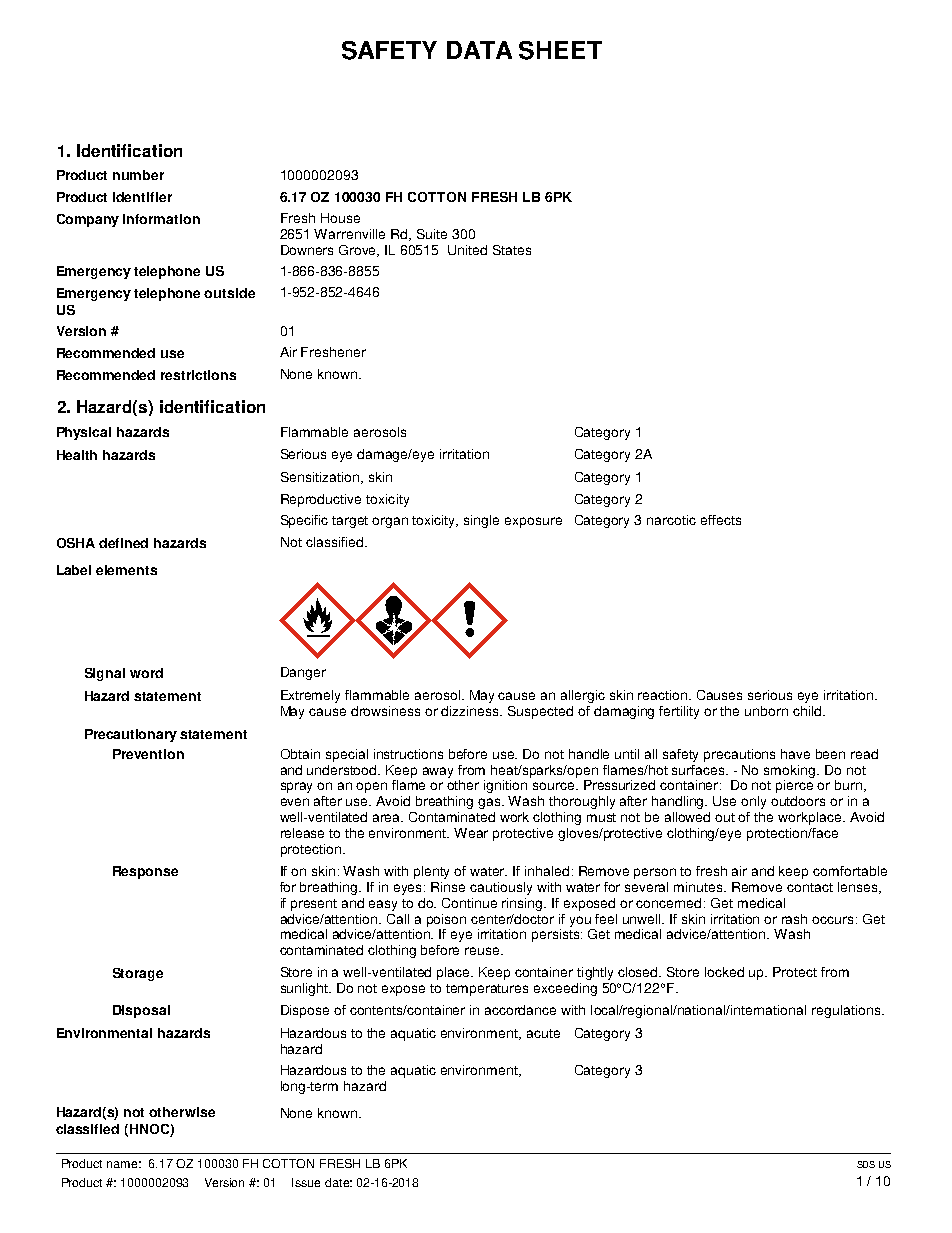 The height and width of the document is (1233, 952). Describe the element at coordinates (84, 433) in the document. I see `Physical` at that location.
